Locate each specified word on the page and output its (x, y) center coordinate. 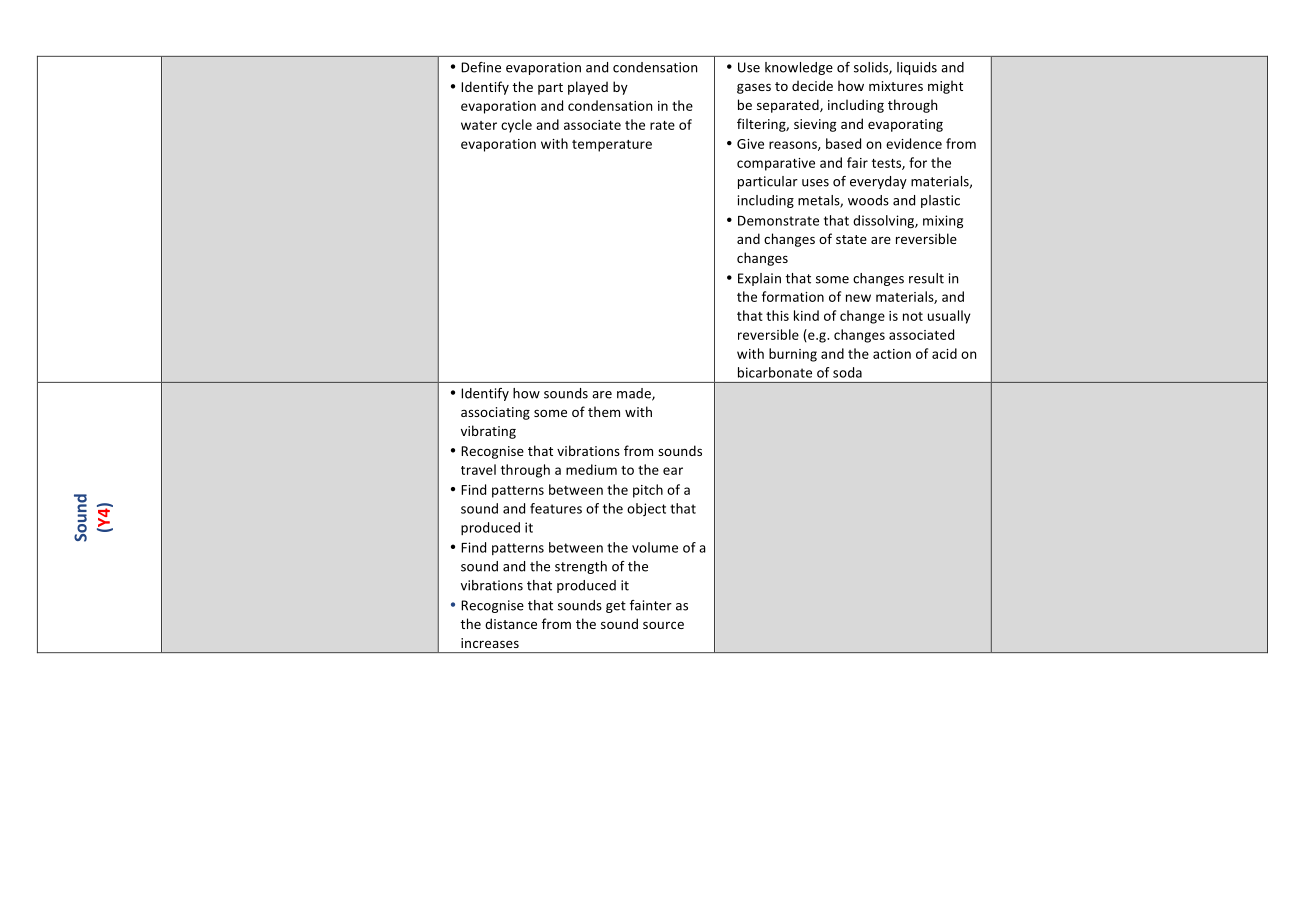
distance (511, 623)
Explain (759, 279)
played (588, 88)
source (663, 625)
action (892, 354)
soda (847, 372)
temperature (612, 146)
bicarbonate (775, 372)
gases (754, 88)
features (556, 508)
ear (673, 471)
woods (868, 200)
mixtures (896, 86)
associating (495, 413)
